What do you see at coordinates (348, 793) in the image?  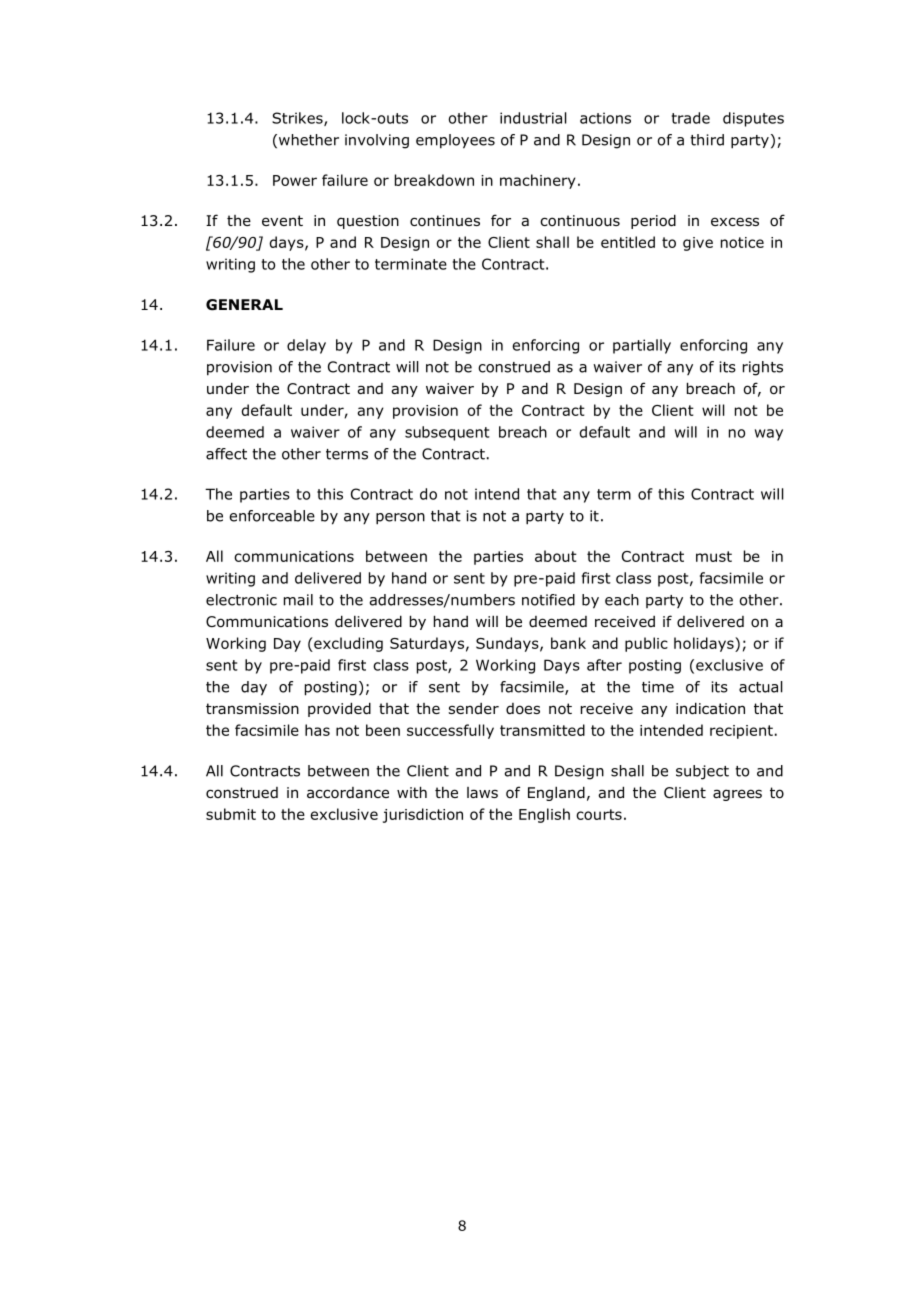 I see `accordance` at bounding box center [348, 793].
